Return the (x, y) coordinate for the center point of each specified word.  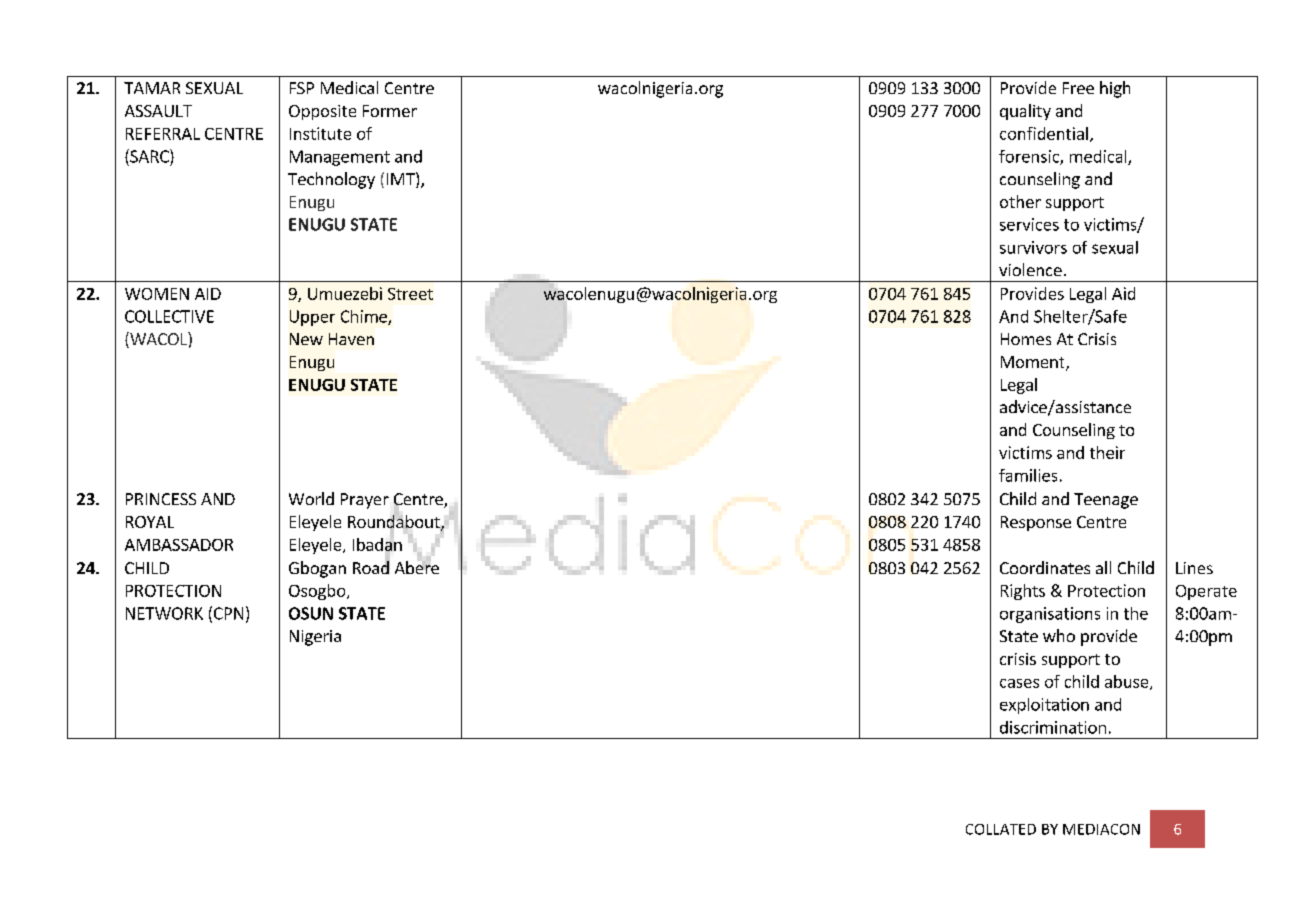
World (311, 498)
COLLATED (1001, 829)
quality (1025, 112)
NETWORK (164, 613)
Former (390, 111)
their (1107, 452)
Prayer (365, 501)
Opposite (322, 112)
